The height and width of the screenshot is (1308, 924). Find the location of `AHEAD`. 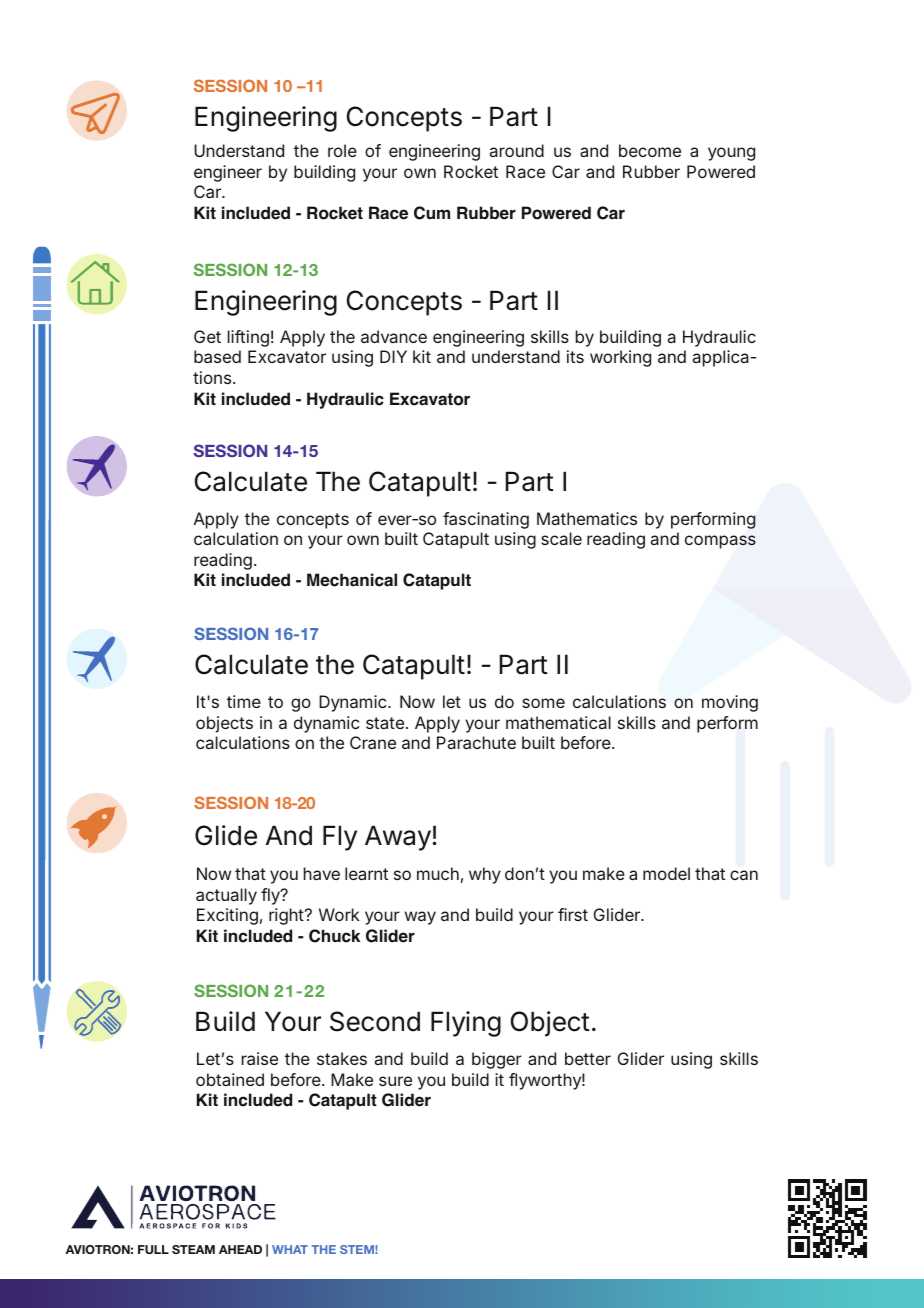

AHEAD is located at coordinates (240, 1249).
